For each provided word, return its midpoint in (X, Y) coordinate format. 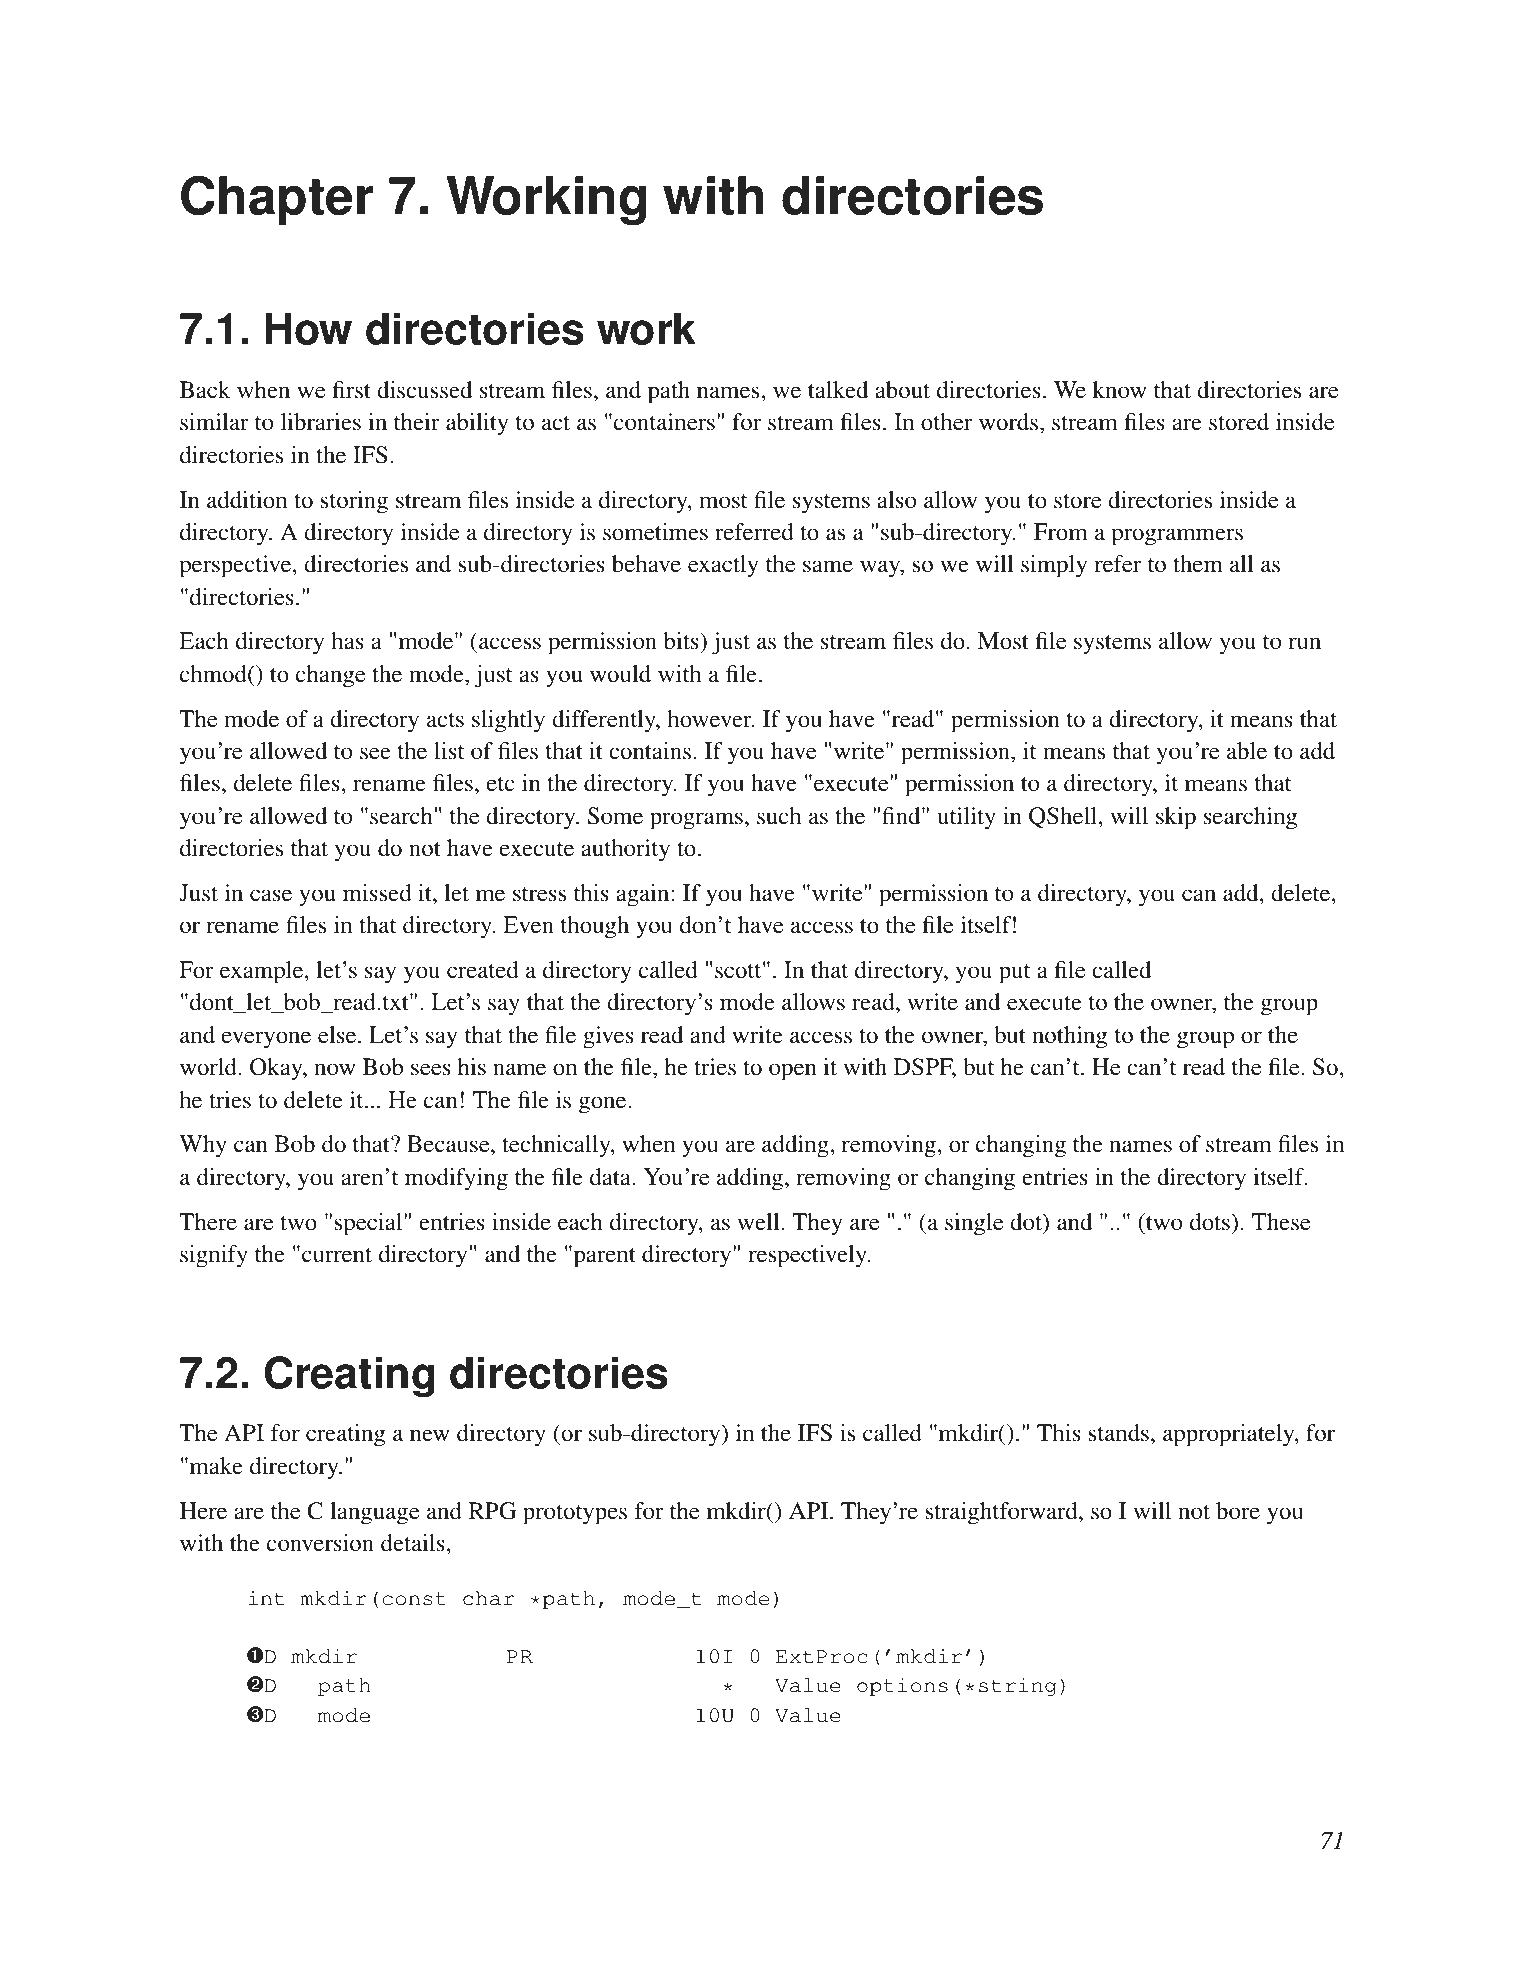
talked (838, 390)
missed (377, 893)
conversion (320, 1543)
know (1119, 390)
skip (1176, 818)
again (644, 895)
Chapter (277, 200)
